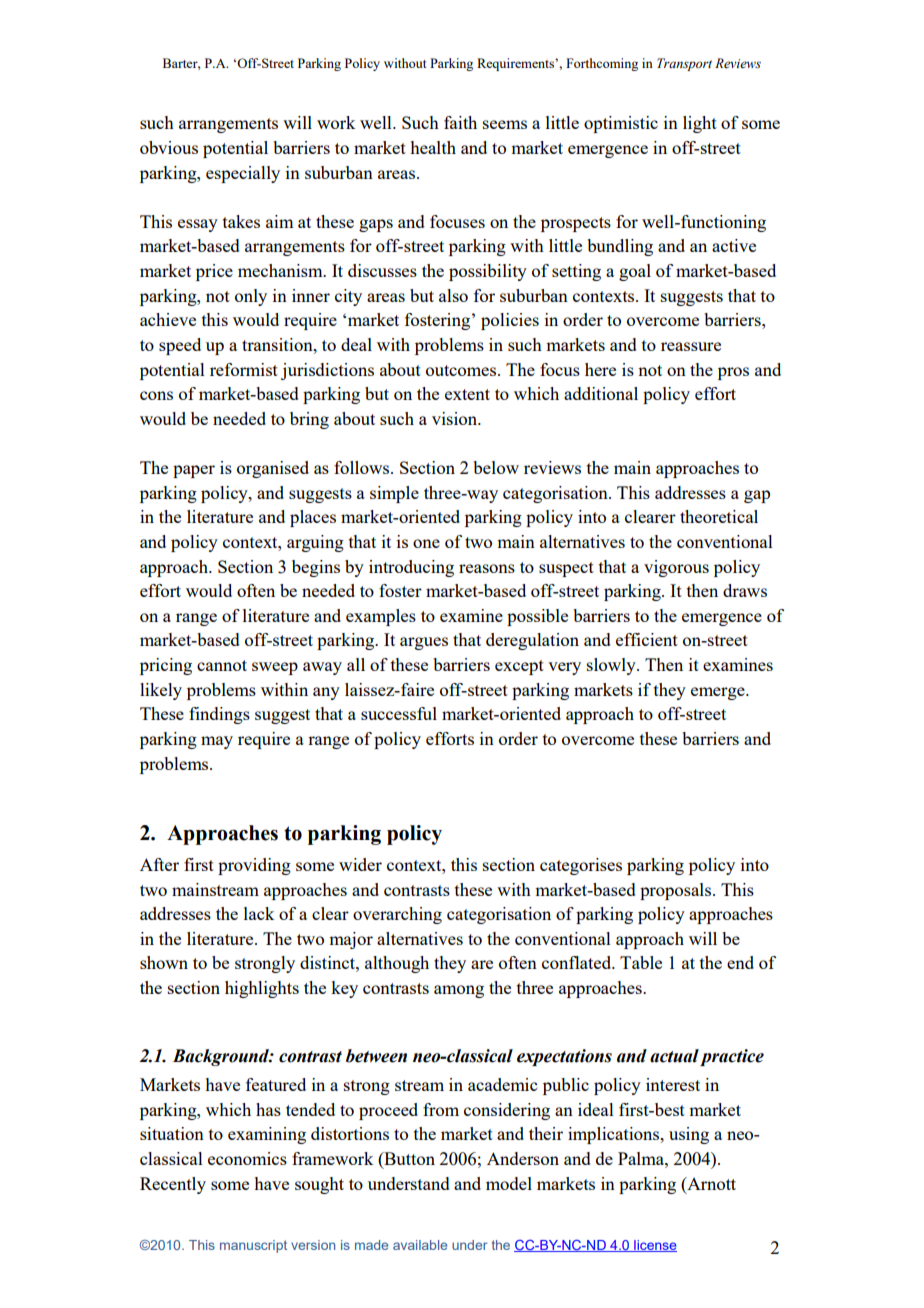  I want to click on lack, so click(259, 913).
